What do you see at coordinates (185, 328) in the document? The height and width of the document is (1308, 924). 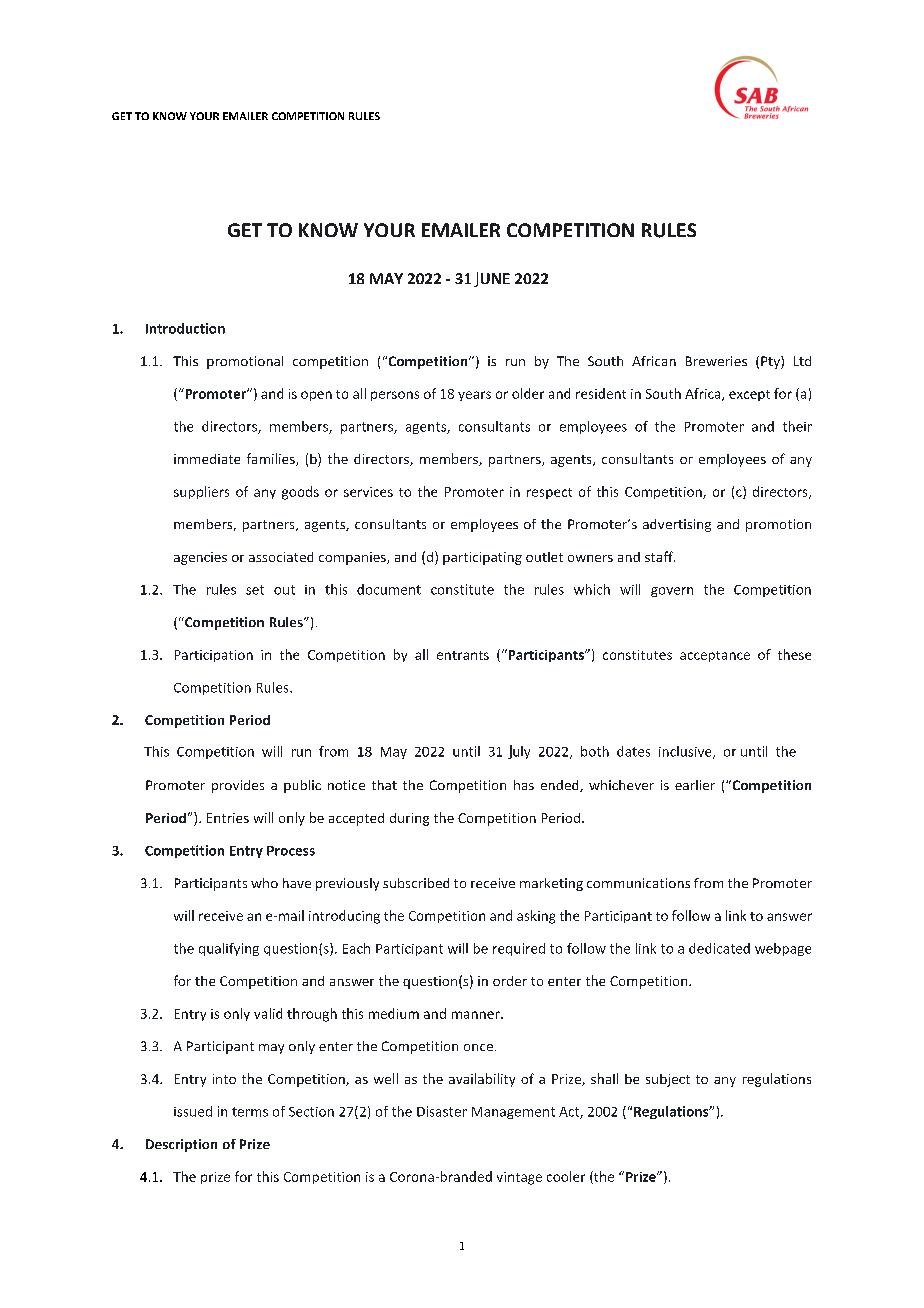 I see `Introduction` at bounding box center [185, 328].
